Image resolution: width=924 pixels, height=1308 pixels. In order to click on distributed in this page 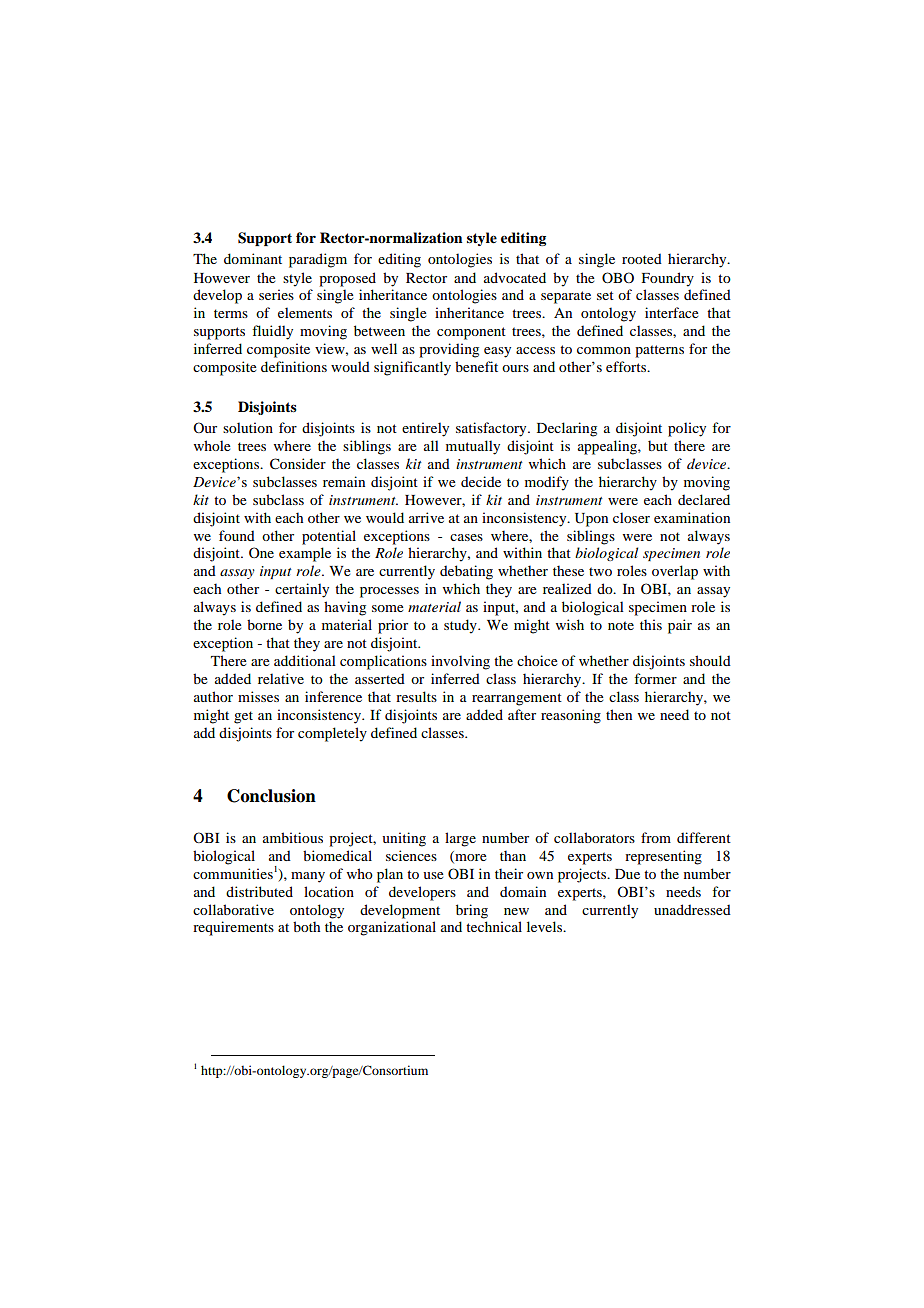, I will do `click(259, 891)`.
